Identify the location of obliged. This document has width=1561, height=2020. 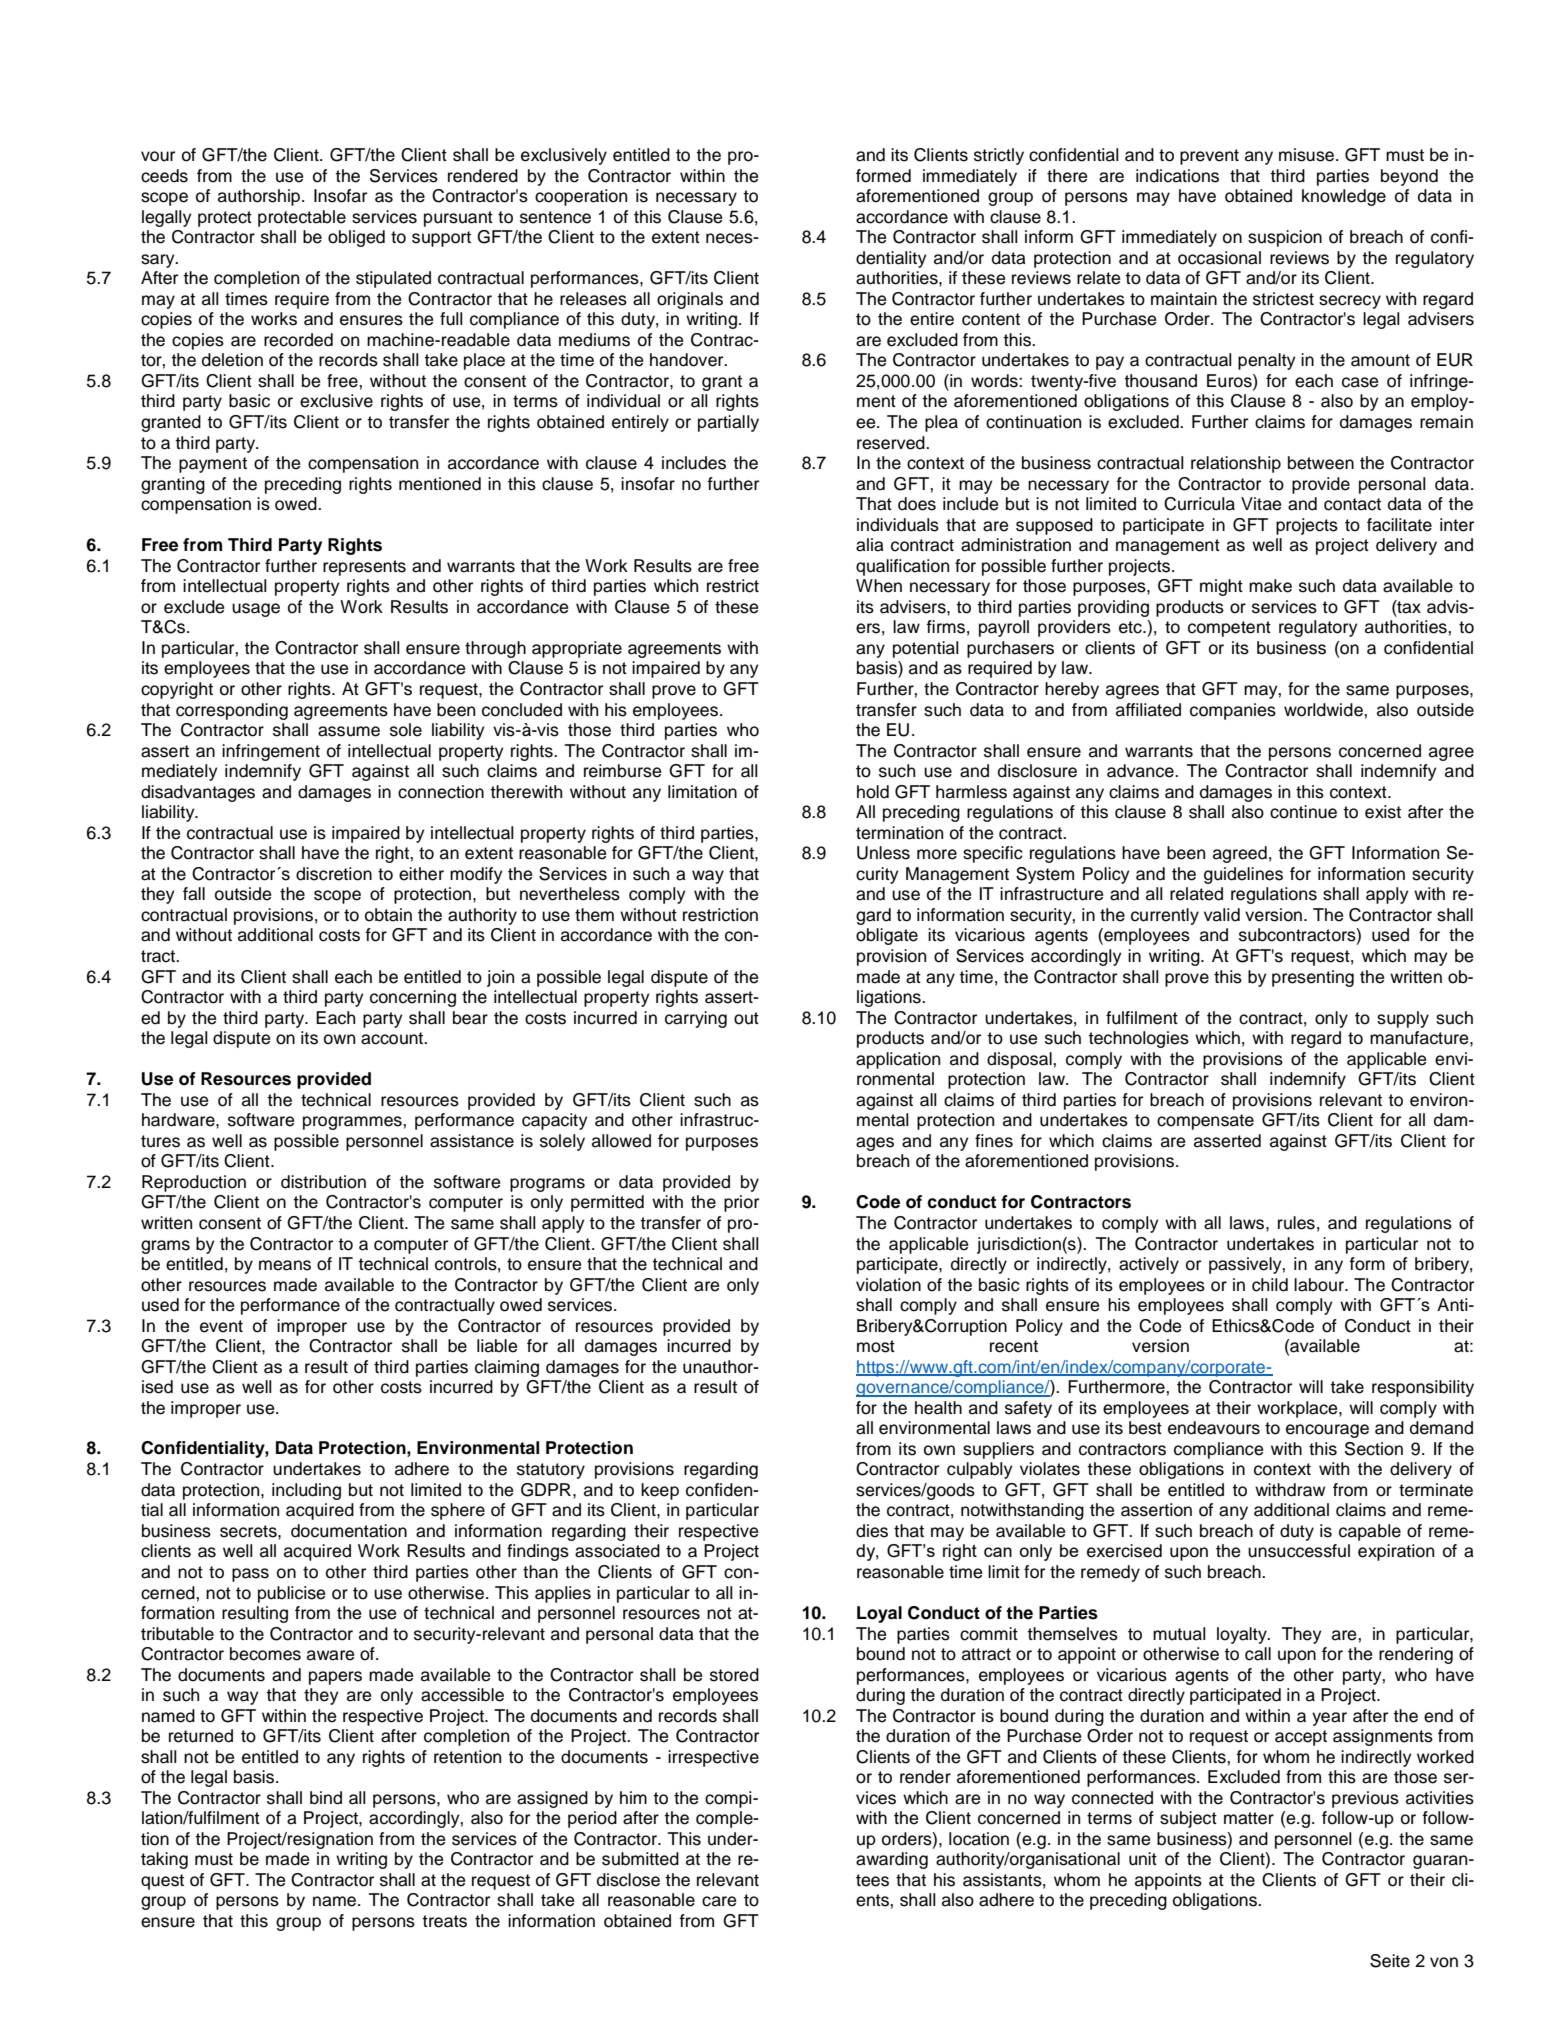
(356, 238).
